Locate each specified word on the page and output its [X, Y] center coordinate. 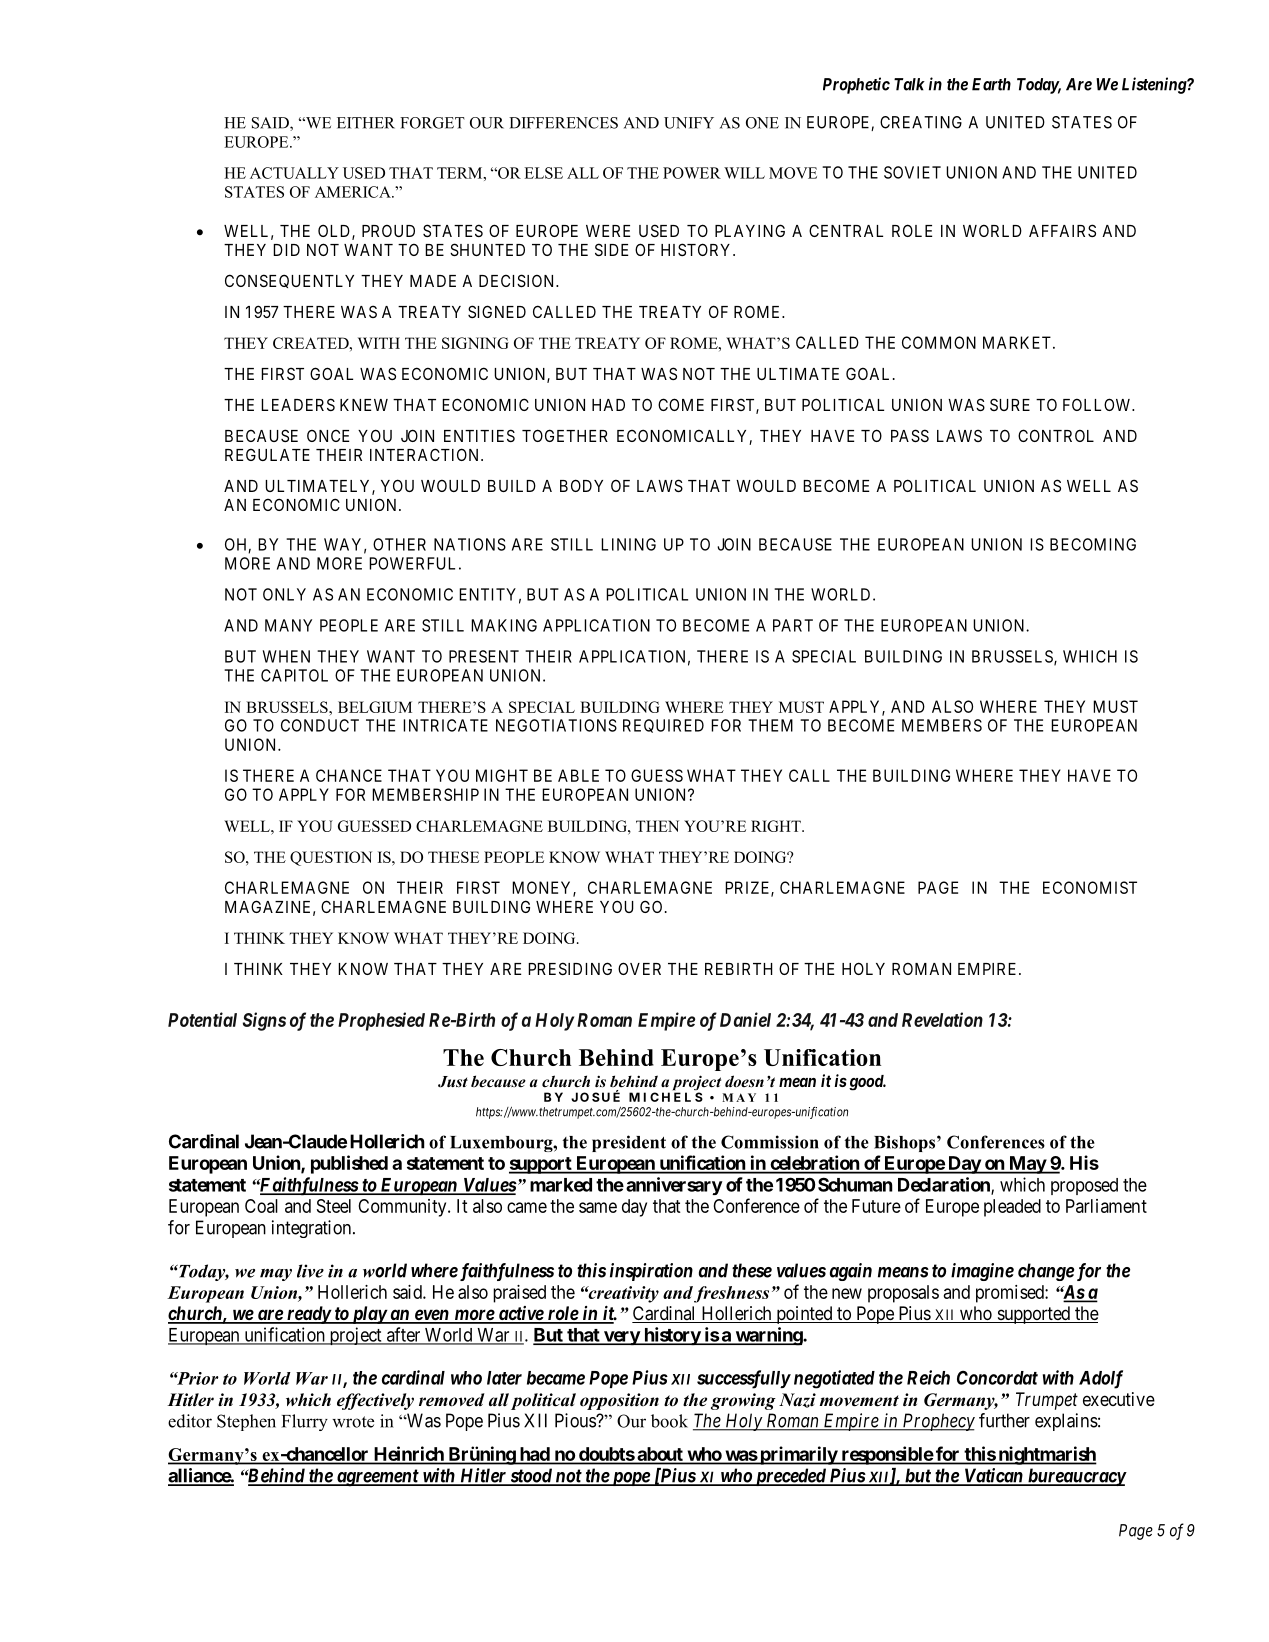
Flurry [305, 1422]
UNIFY [689, 123]
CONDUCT [320, 725]
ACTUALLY [294, 173]
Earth [991, 84]
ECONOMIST [1090, 887]
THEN [657, 826]
